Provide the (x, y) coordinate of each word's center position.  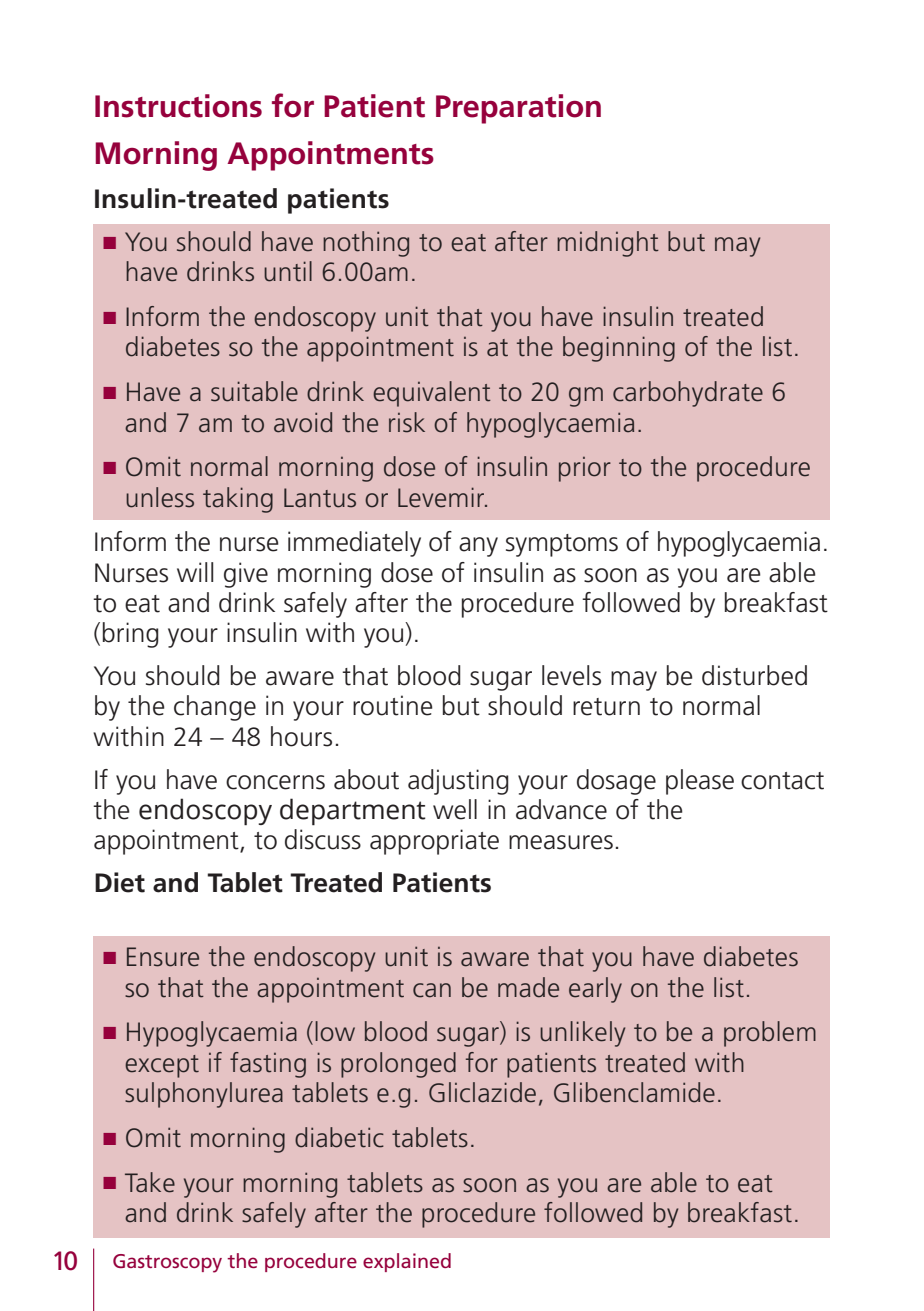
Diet (120, 882)
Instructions (178, 106)
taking (238, 500)
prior (585, 469)
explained (407, 1262)
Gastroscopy (167, 1263)
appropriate (434, 842)
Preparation (518, 109)
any (478, 547)
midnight (608, 244)
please (700, 782)
